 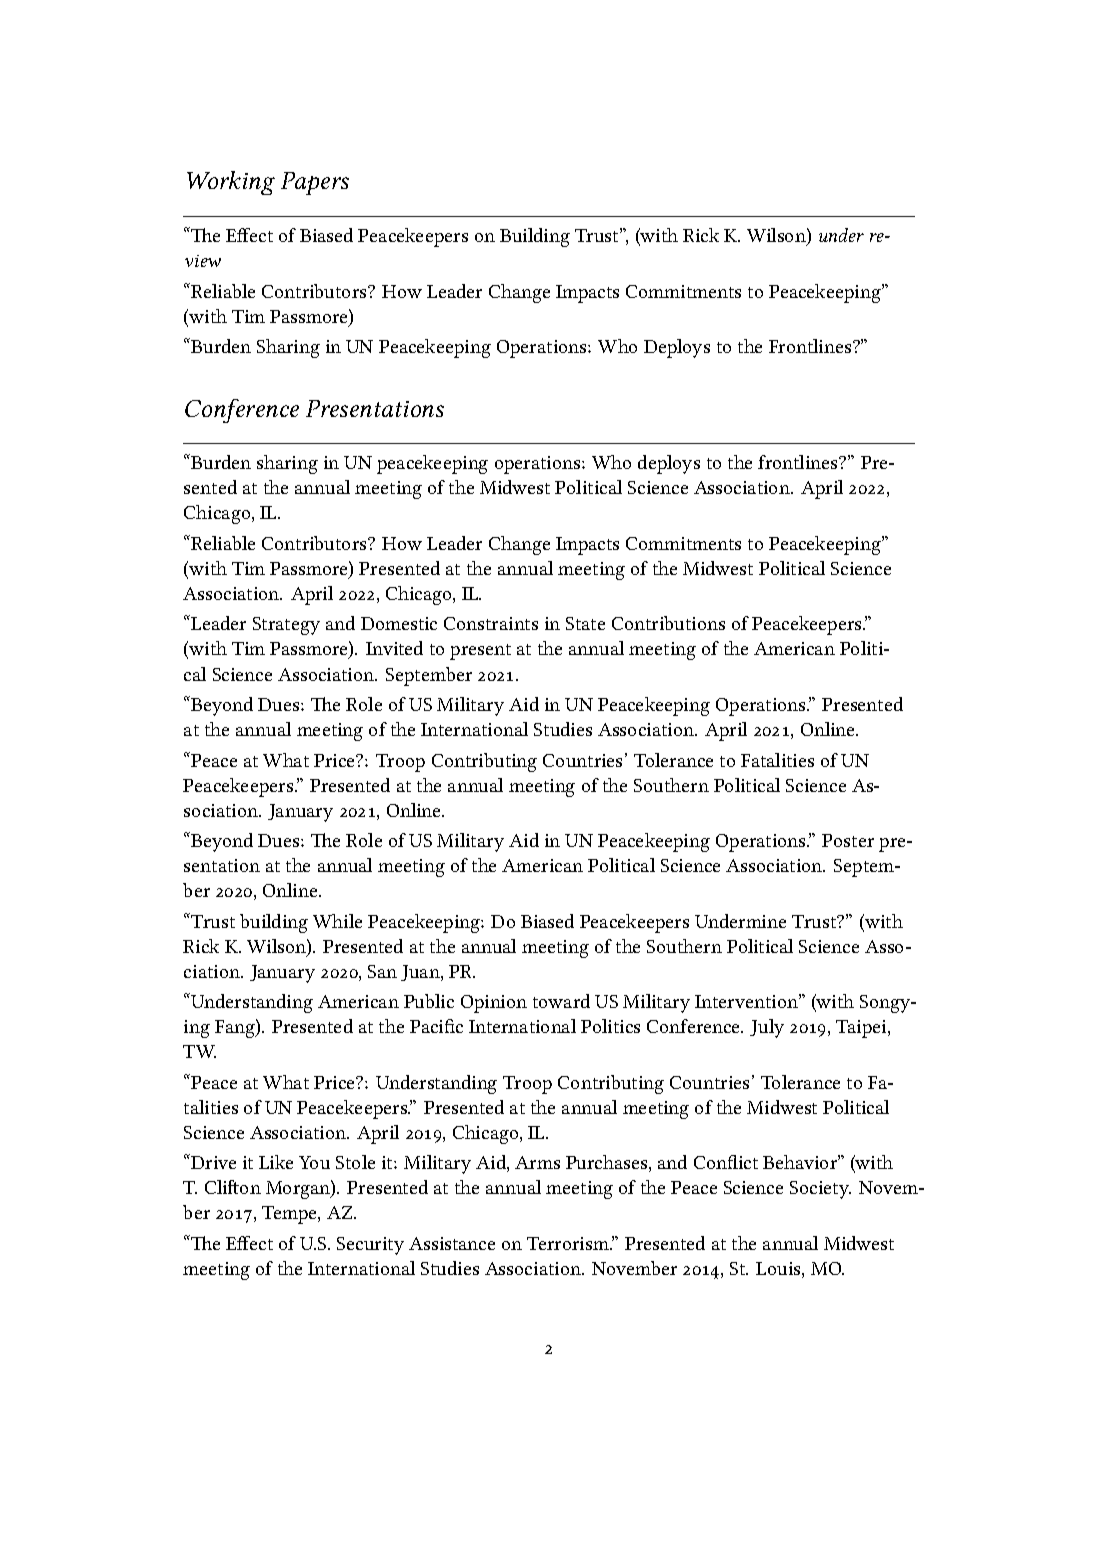 I want to click on Papers, so click(x=315, y=183).
